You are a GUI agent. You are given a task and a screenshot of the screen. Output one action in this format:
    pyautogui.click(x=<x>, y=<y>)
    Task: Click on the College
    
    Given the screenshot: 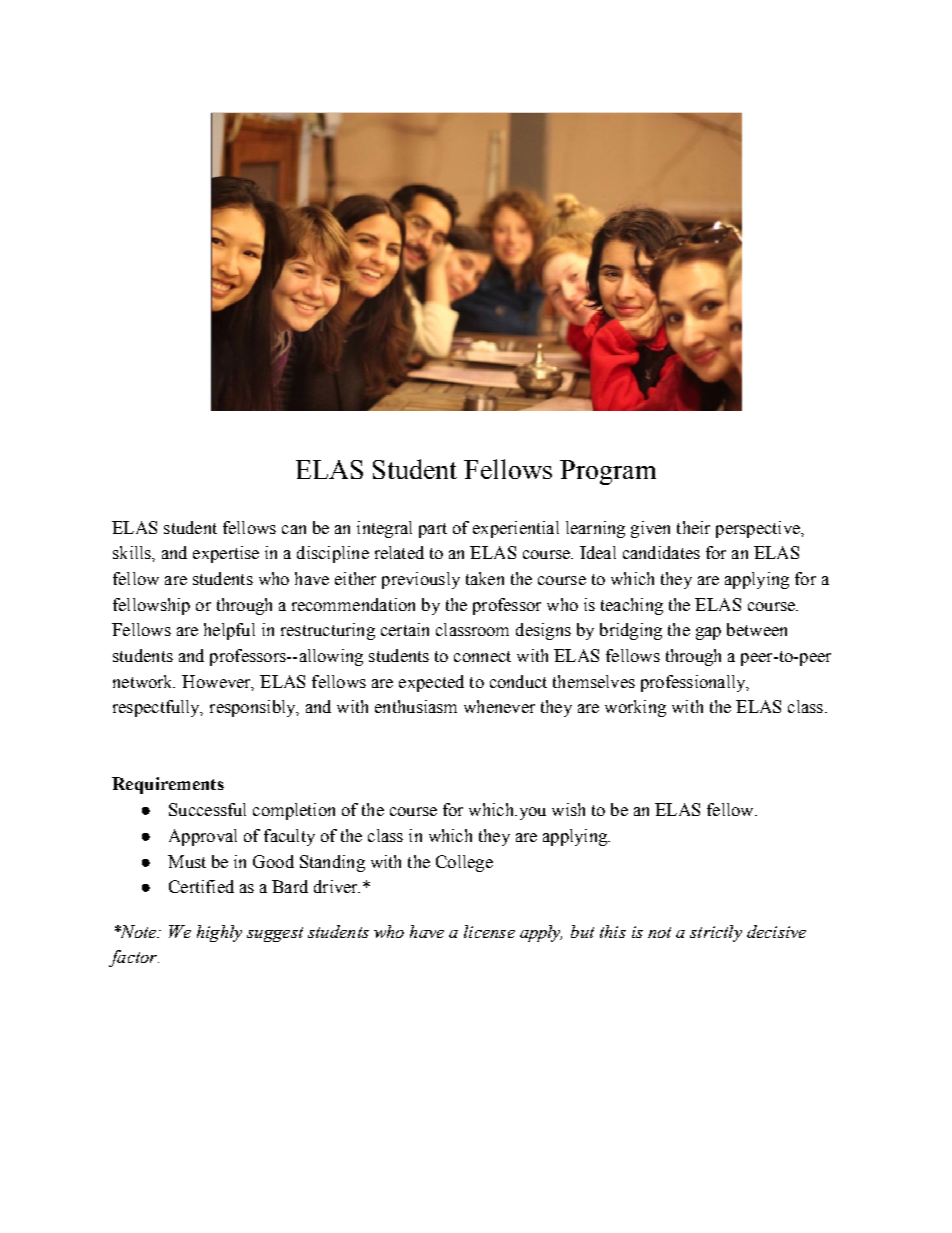 What is the action you would take?
    pyautogui.click(x=464, y=863)
